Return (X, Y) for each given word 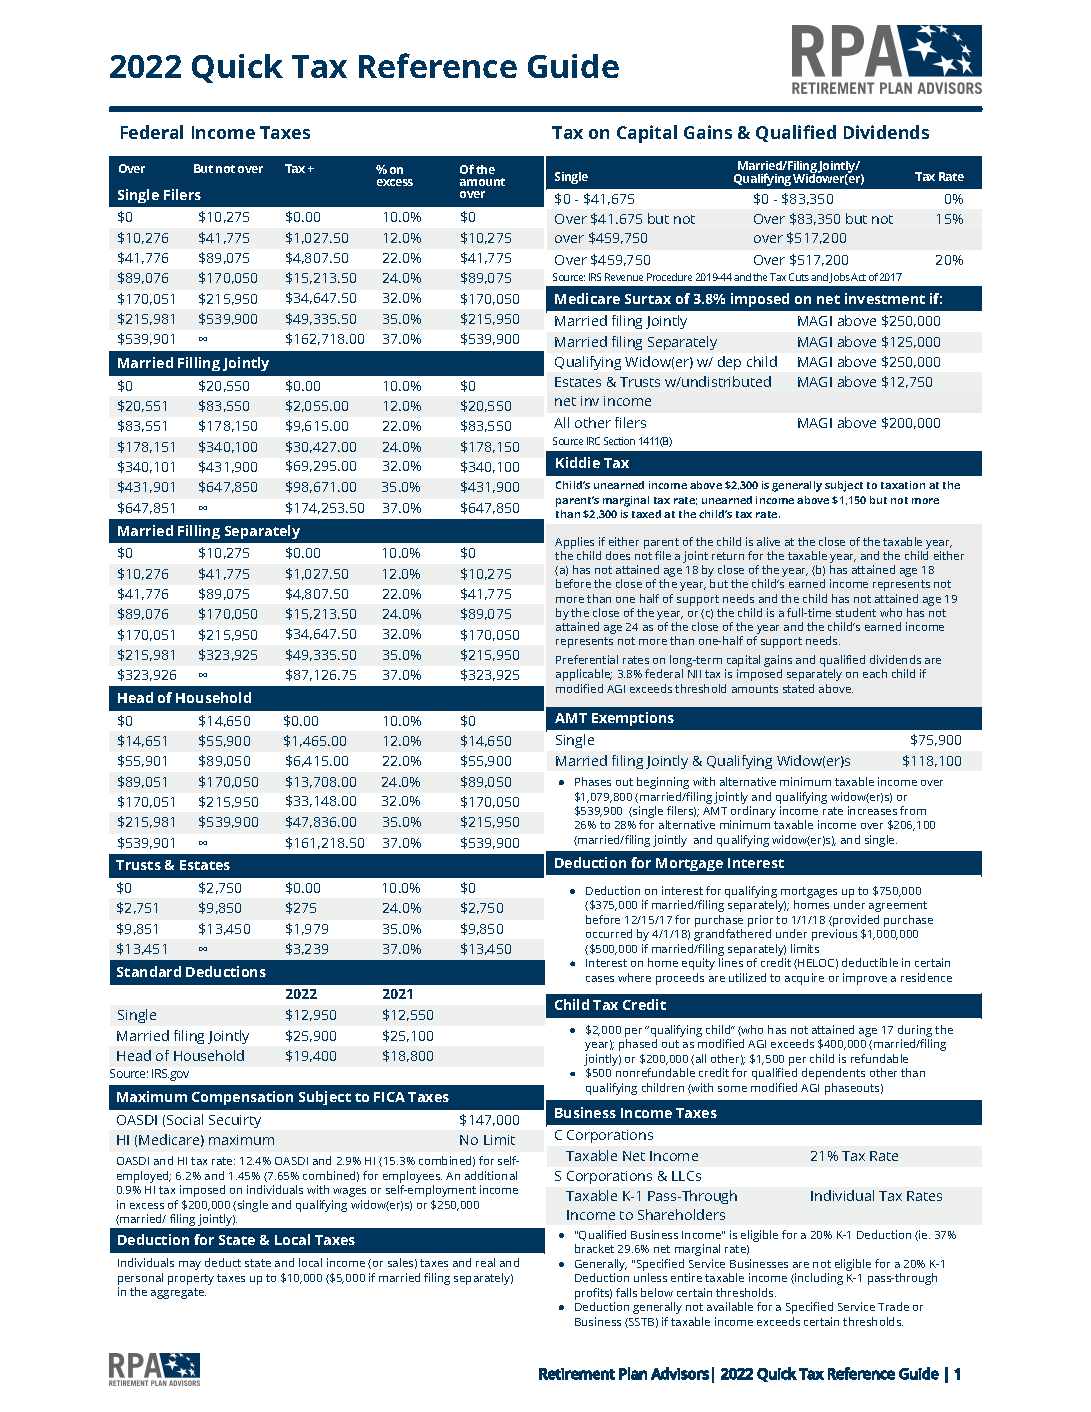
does (618, 555)
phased (638, 1045)
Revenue (624, 277)
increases (872, 810)
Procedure (669, 277)
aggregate (178, 1293)
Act (858, 277)
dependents (833, 1074)
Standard (149, 971)
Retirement (577, 1374)
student (856, 612)
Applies (574, 543)
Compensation (242, 1098)
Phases (593, 781)
